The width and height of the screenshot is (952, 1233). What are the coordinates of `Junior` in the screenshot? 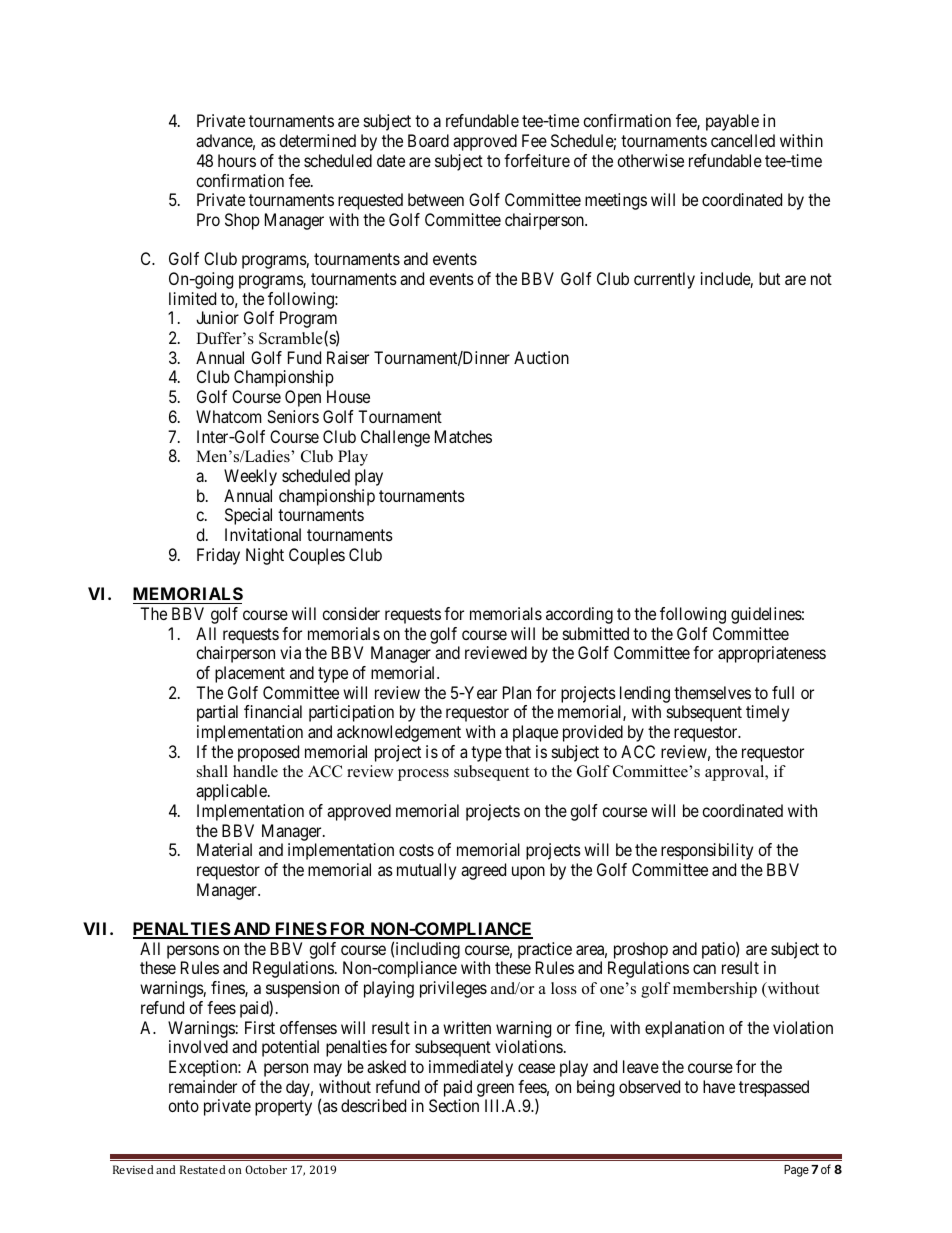 It's located at (217, 317).
